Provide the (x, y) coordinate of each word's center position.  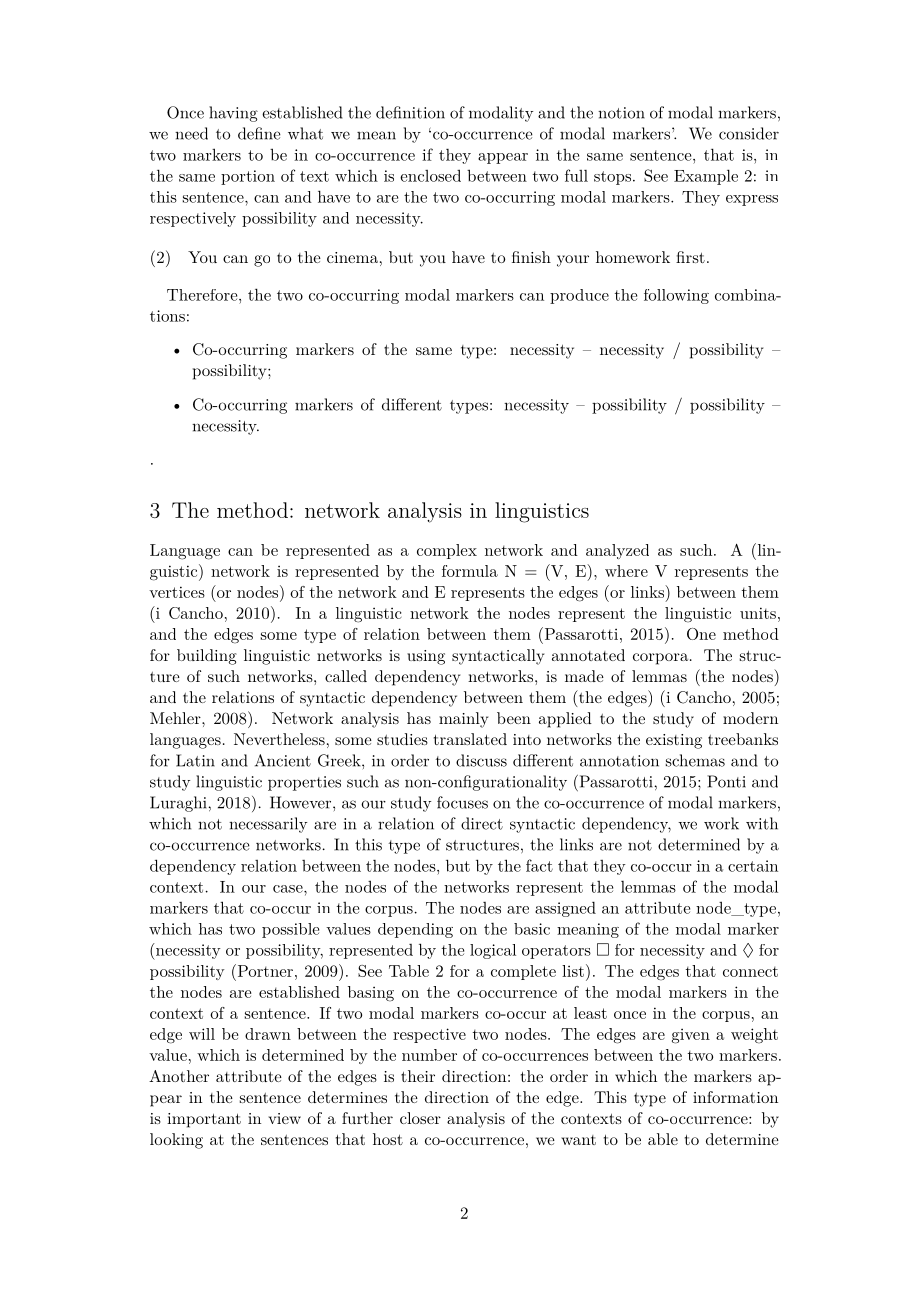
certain (753, 866)
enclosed (430, 175)
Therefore (203, 295)
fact (539, 865)
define (259, 133)
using (426, 657)
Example (706, 177)
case (289, 889)
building (207, 657)
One (701, 634)
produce (579, 296)
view (284, 1118)
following (676, 296)
